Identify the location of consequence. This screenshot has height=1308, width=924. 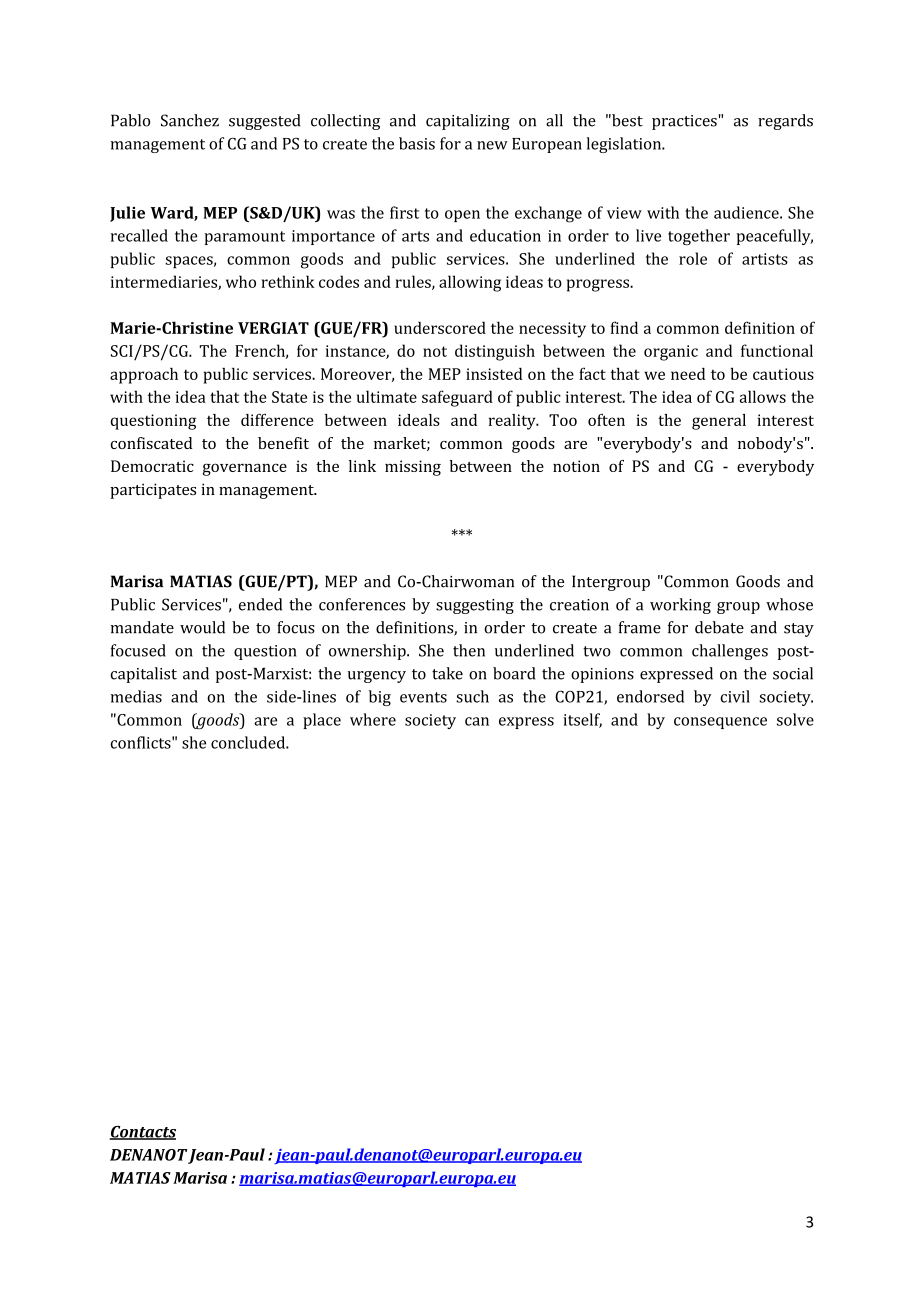
(720, 723).
